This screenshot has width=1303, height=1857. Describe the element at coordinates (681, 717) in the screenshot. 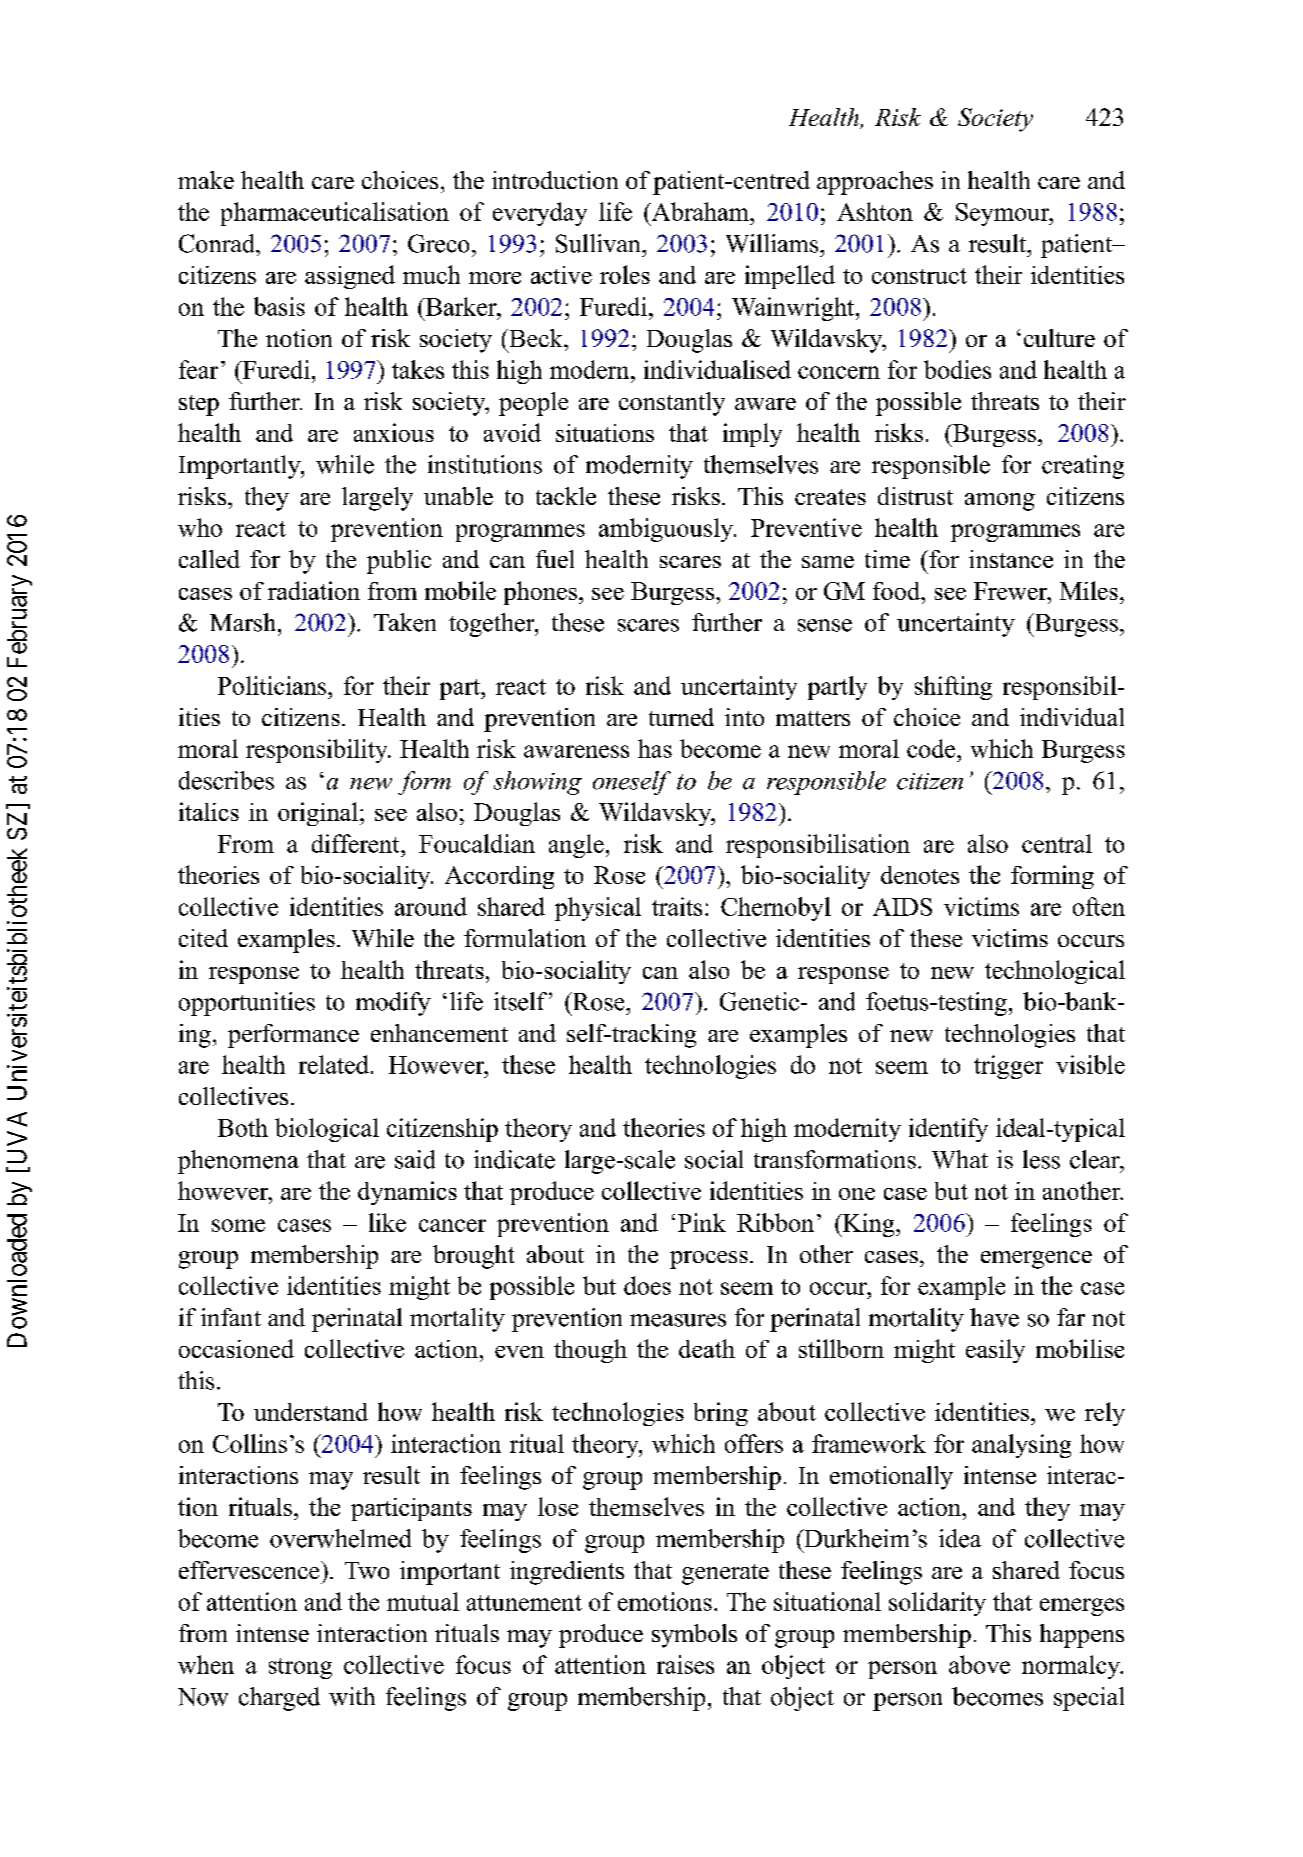

I see `turned` at that location.
